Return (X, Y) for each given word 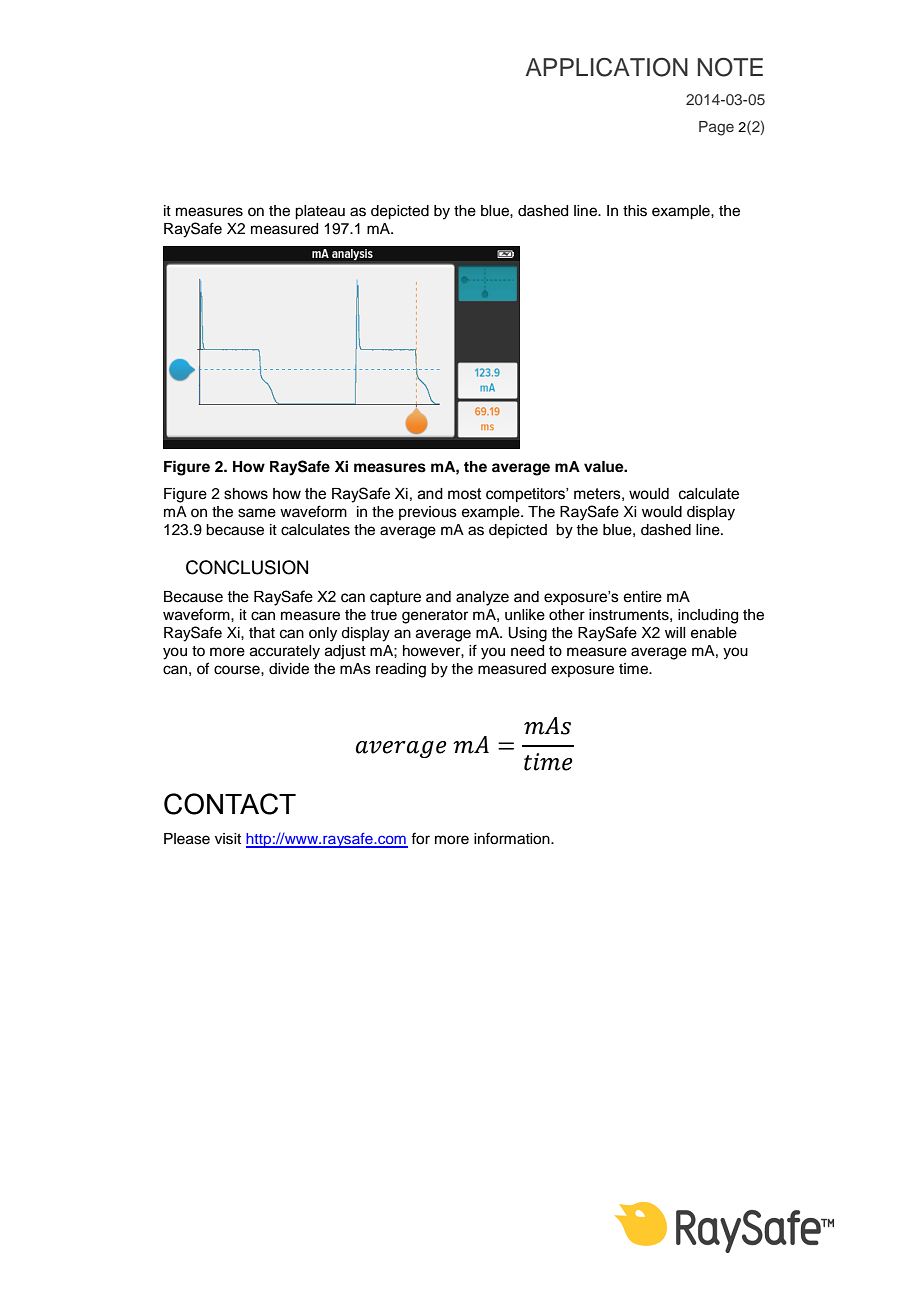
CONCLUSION (247, 567)
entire (642, 597)
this (635, 211)
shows (246, 494)
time (634, 669)
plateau (320, 212)
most (465, 494)
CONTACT (230, 804)
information (513, 838)
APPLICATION (607, 67)
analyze (482, 598)
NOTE (730, 67)
